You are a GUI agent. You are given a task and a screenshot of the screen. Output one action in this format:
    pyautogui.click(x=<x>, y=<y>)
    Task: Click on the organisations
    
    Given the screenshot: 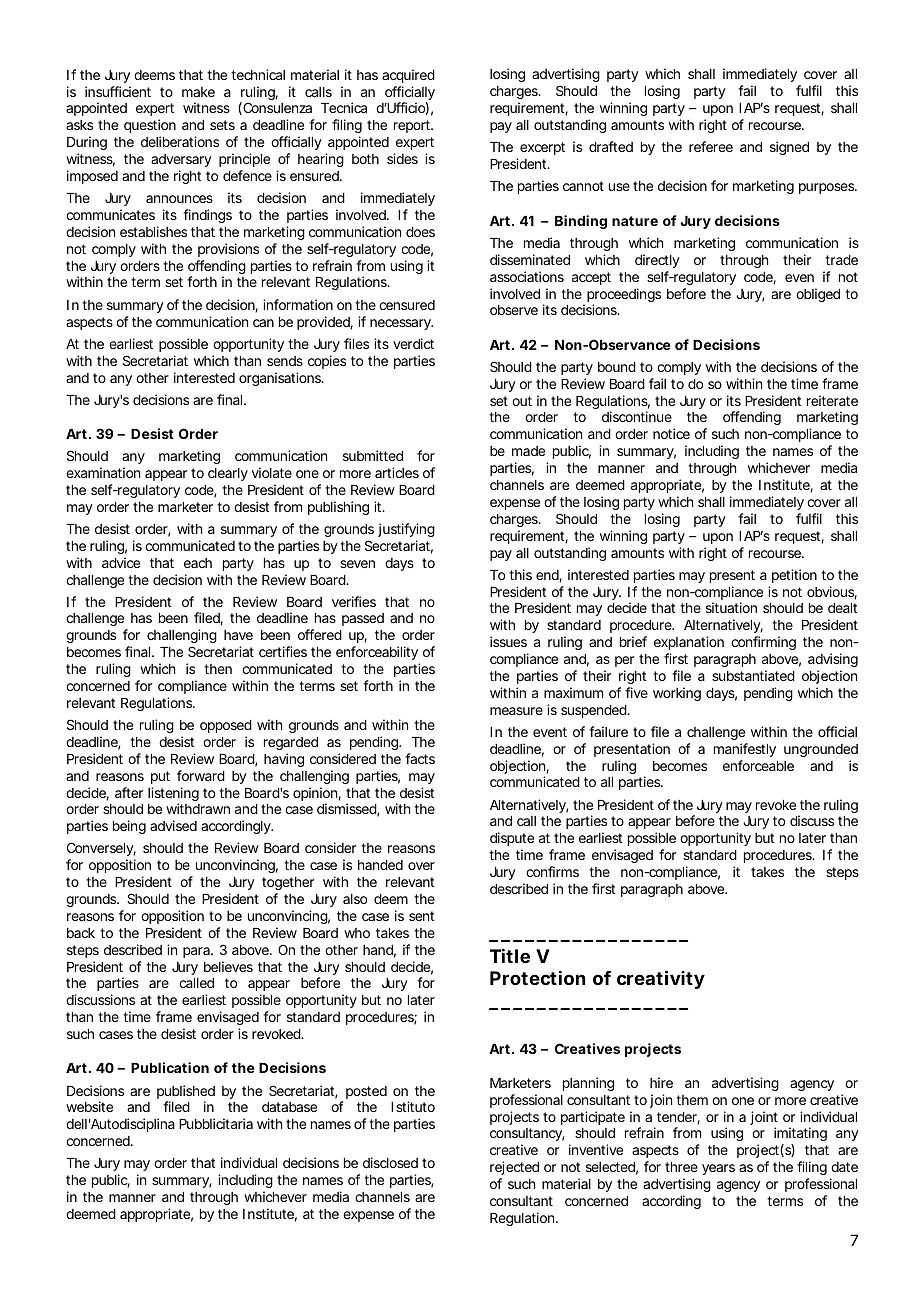 What is the action you would take?
    pyautogui.click(x=281, y=379)
